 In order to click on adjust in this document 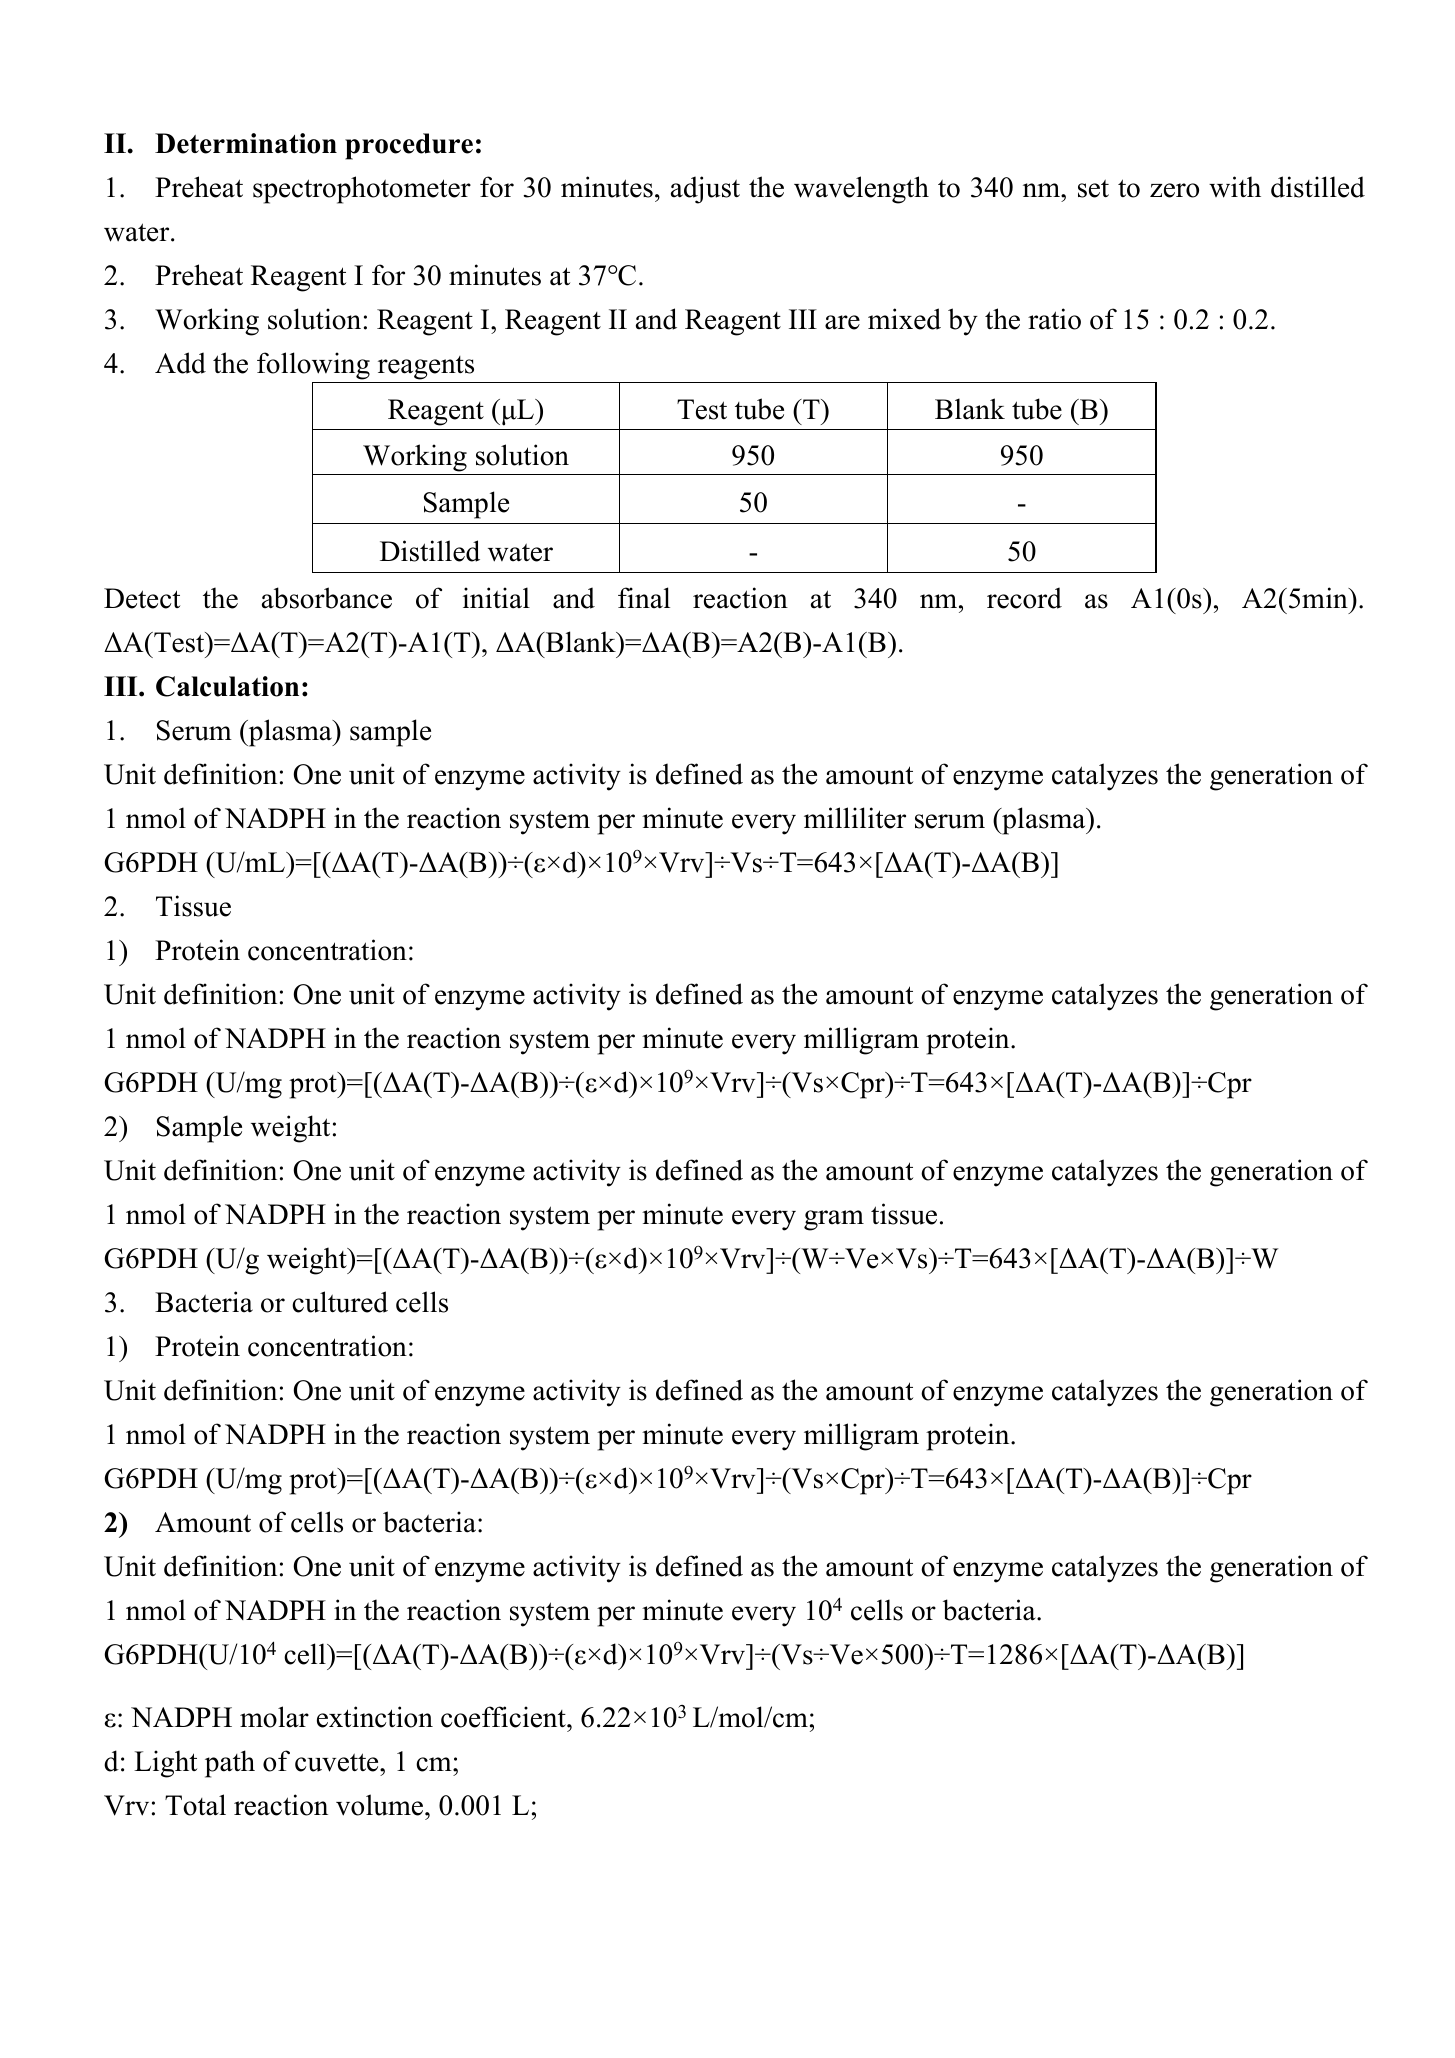, I will do `click(705, 190)`.
